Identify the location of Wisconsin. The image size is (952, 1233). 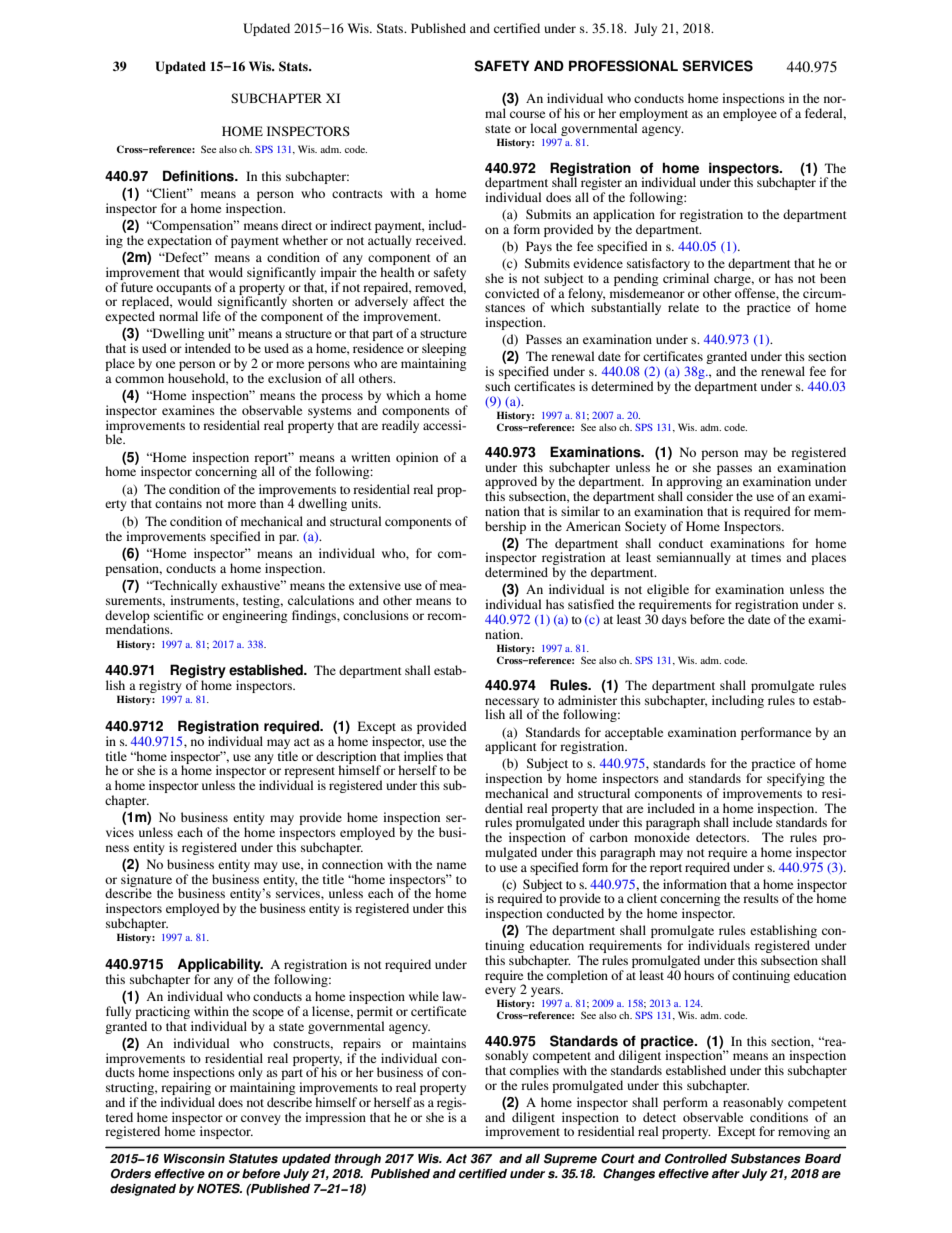
(194, 1159).
